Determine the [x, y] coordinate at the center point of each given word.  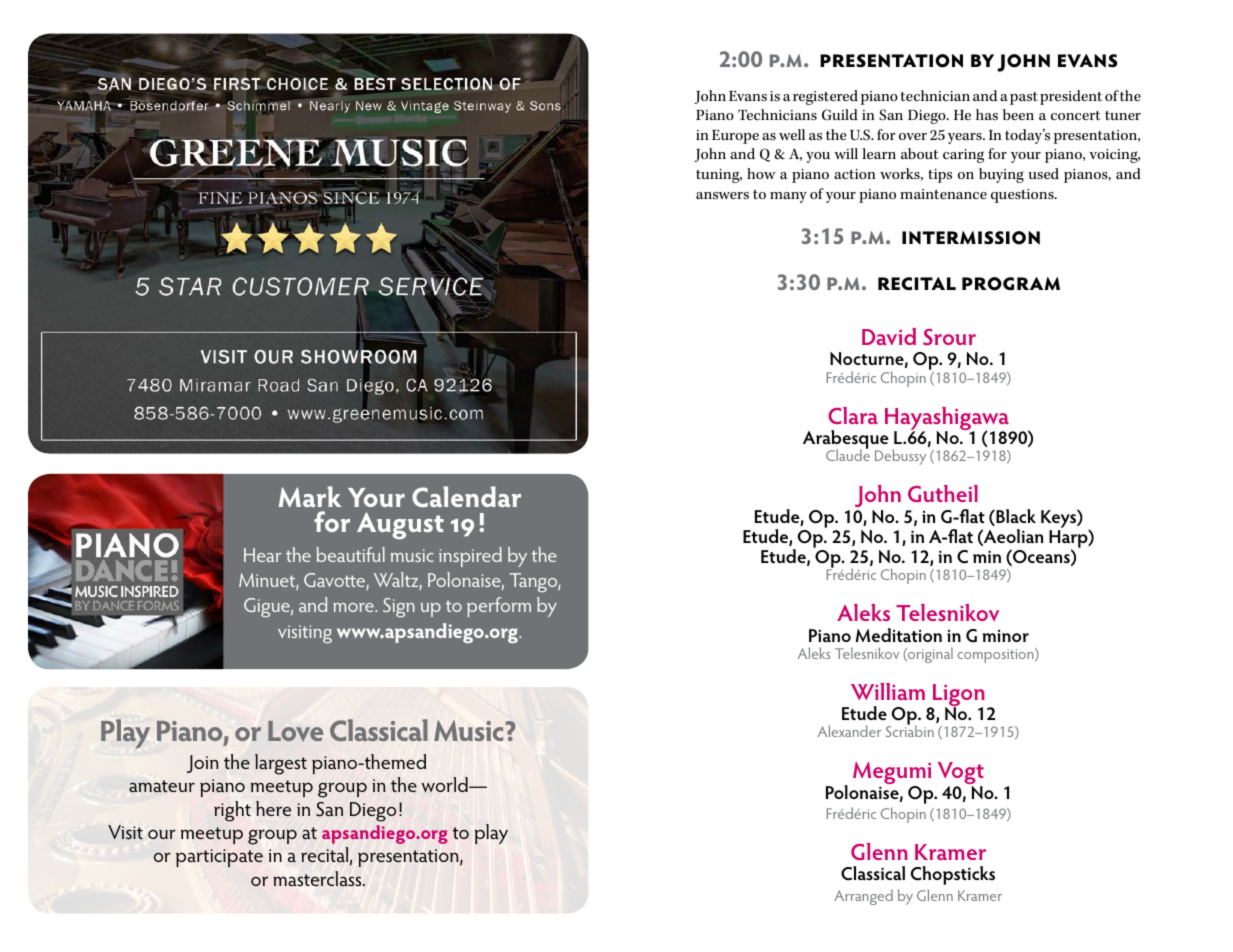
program [1011, 284]
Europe [735, 137]
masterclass [318, 878]
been [1018, 114]
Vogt [961, 775]
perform [499, 607]
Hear [262, 555]
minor [1005, 636]
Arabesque [846, 441]
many [788, 197]
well [792, 134]
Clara [853, 415]
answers [722, 195]
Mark [310, 496]
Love [295, 731]
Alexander [849, 731]
